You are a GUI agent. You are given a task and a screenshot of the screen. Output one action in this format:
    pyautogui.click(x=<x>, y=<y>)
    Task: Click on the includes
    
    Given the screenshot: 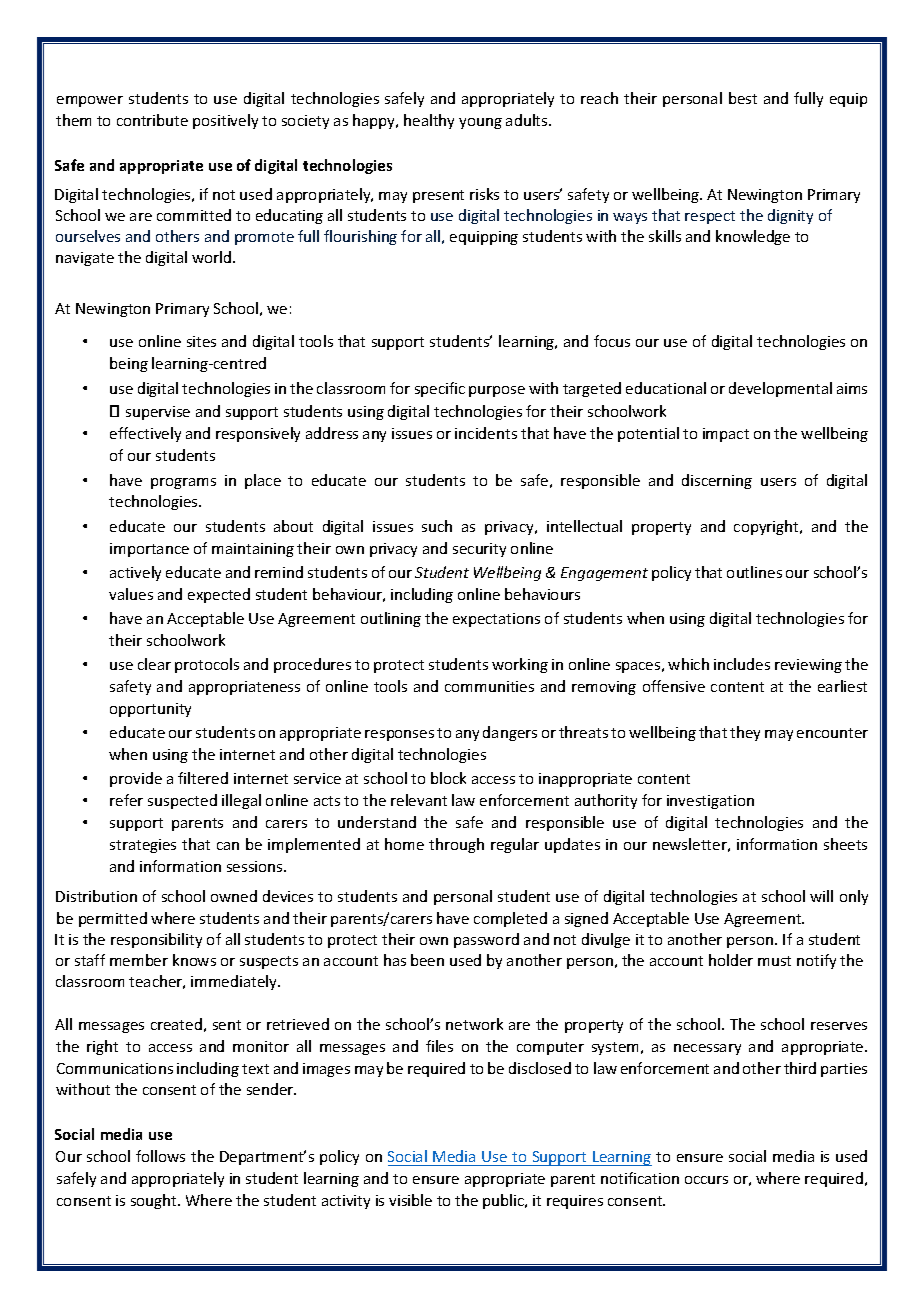 What is the action you would take?
    pyautogui.click(x=742, y=664)
